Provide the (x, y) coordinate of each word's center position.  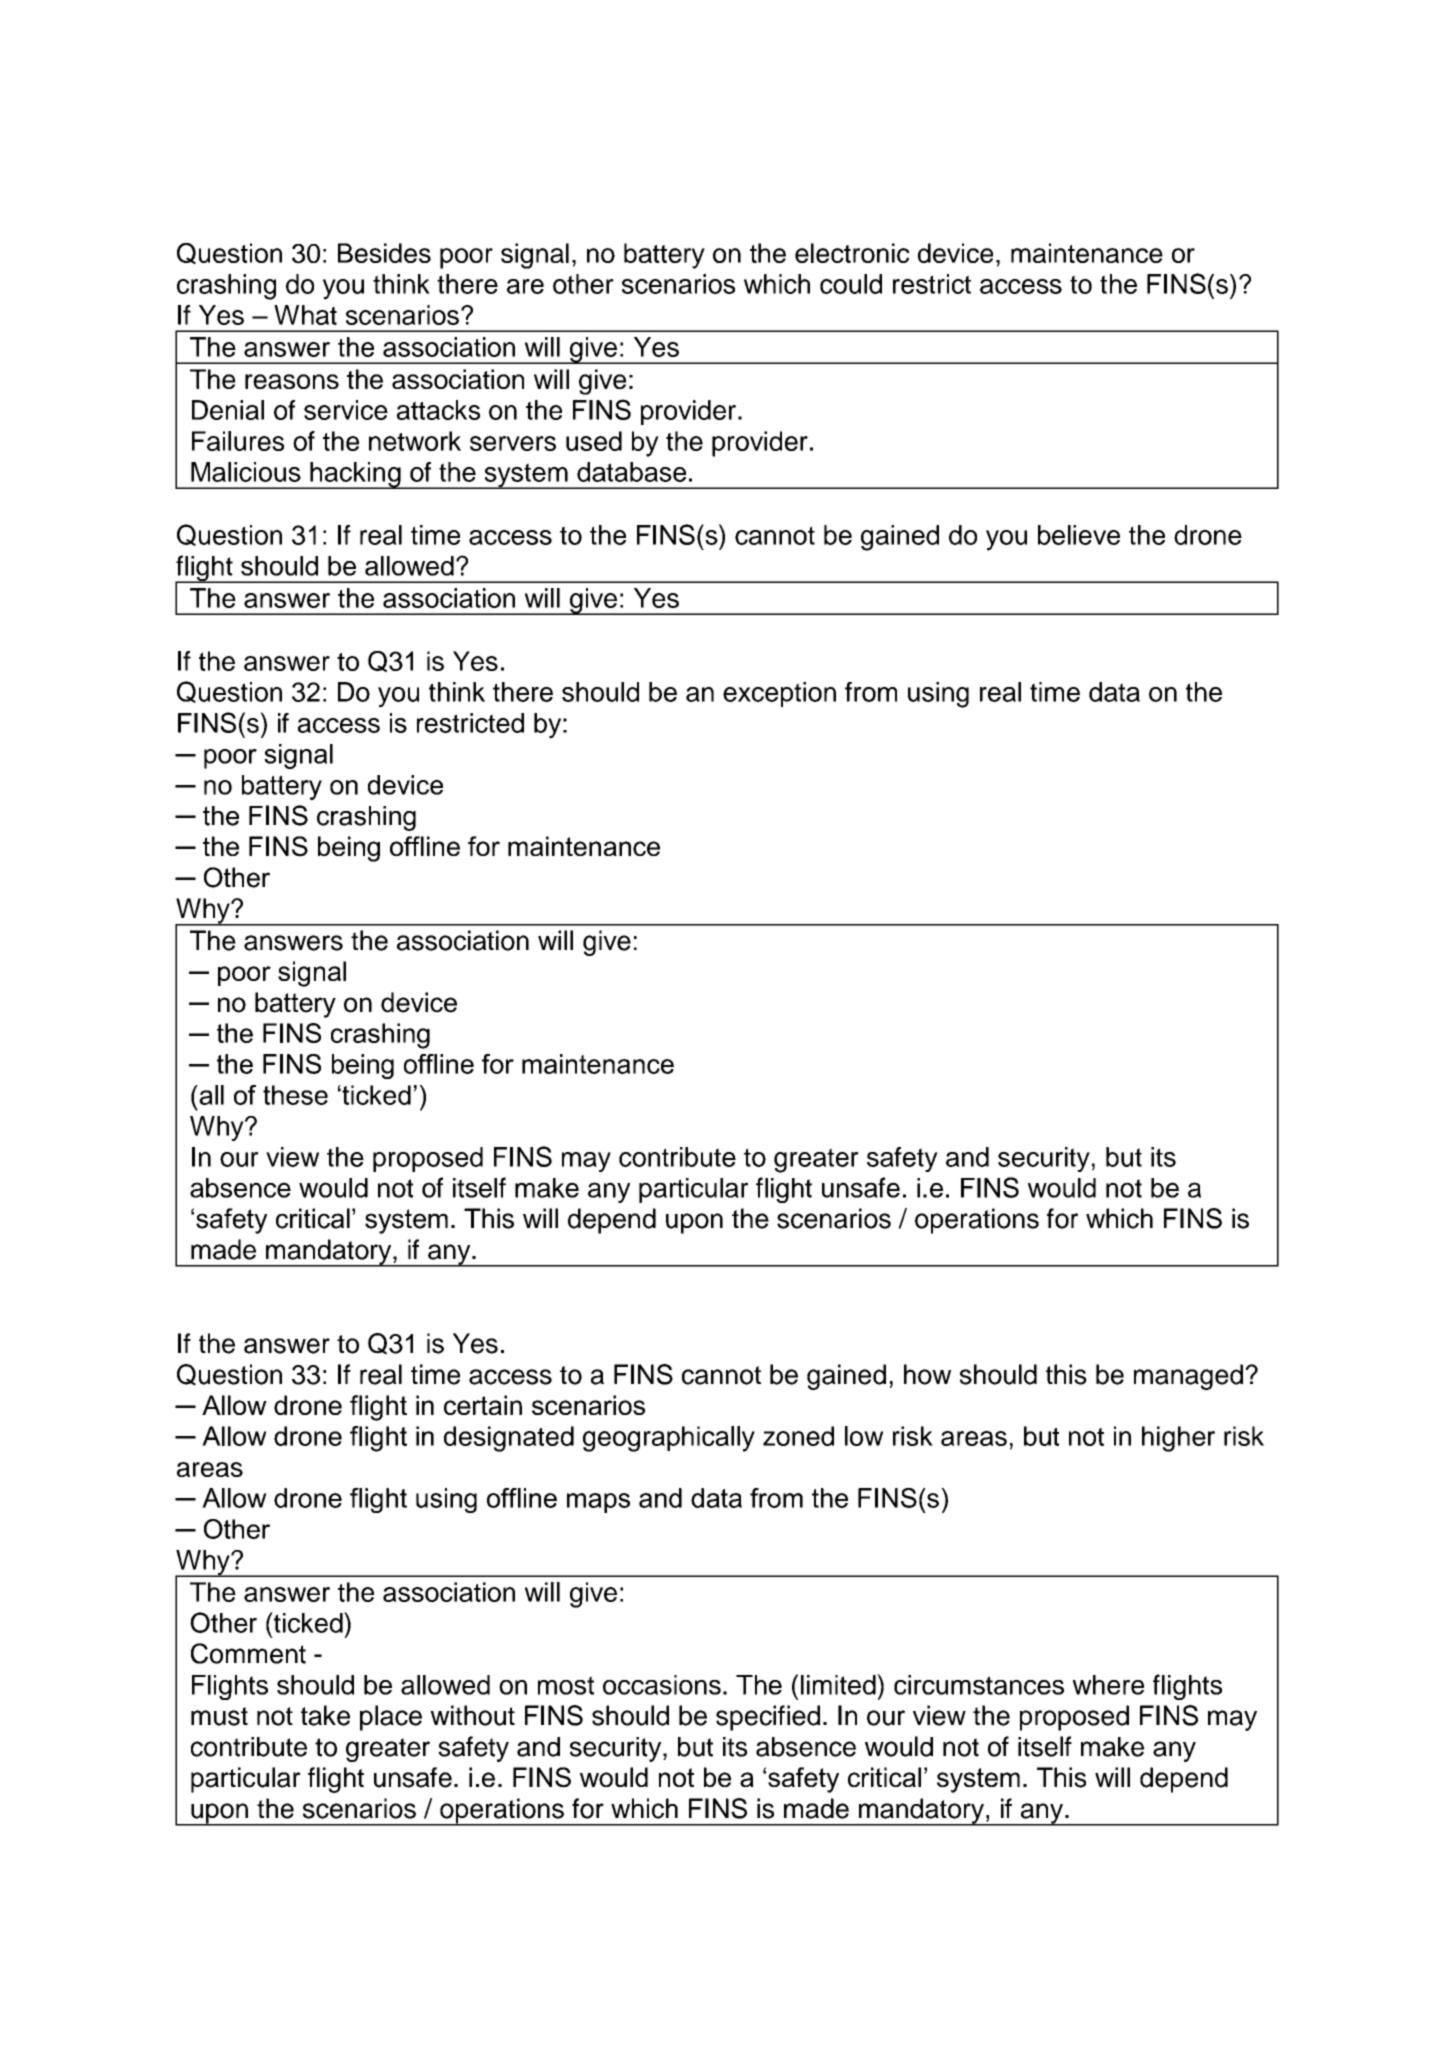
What (305, 315)
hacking (355, 475)
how (927, 1374)
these (295, 1095)
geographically (669, 1439)
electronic (852, 253)
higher (1178, 1439)
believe (1079, 535)
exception (779, 694)
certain (483, 1405)
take (325, 1715)
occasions (662, 1685)
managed (1188, 1377)
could (851, 284)
